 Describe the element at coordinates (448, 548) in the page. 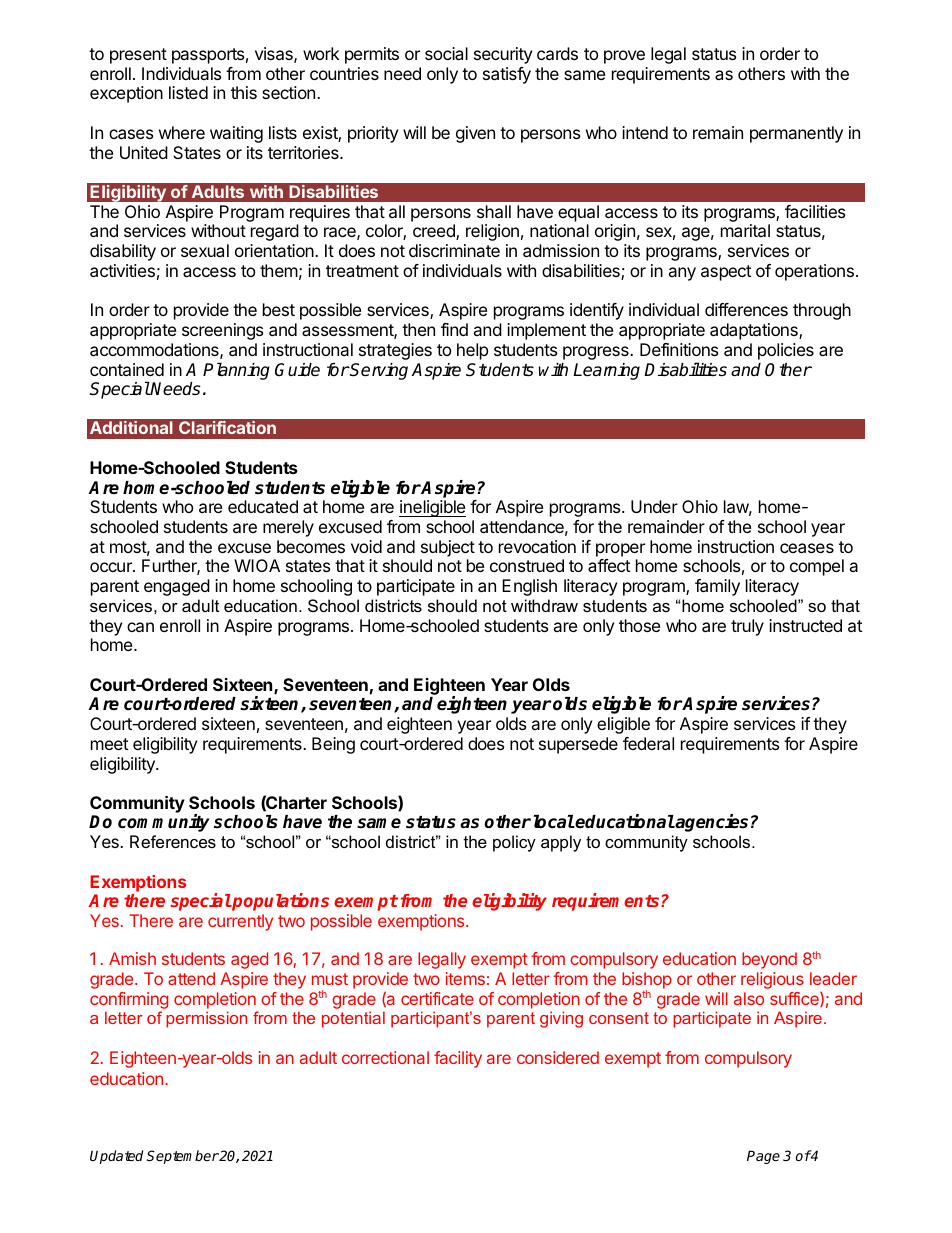

I see `subject` at that location.
